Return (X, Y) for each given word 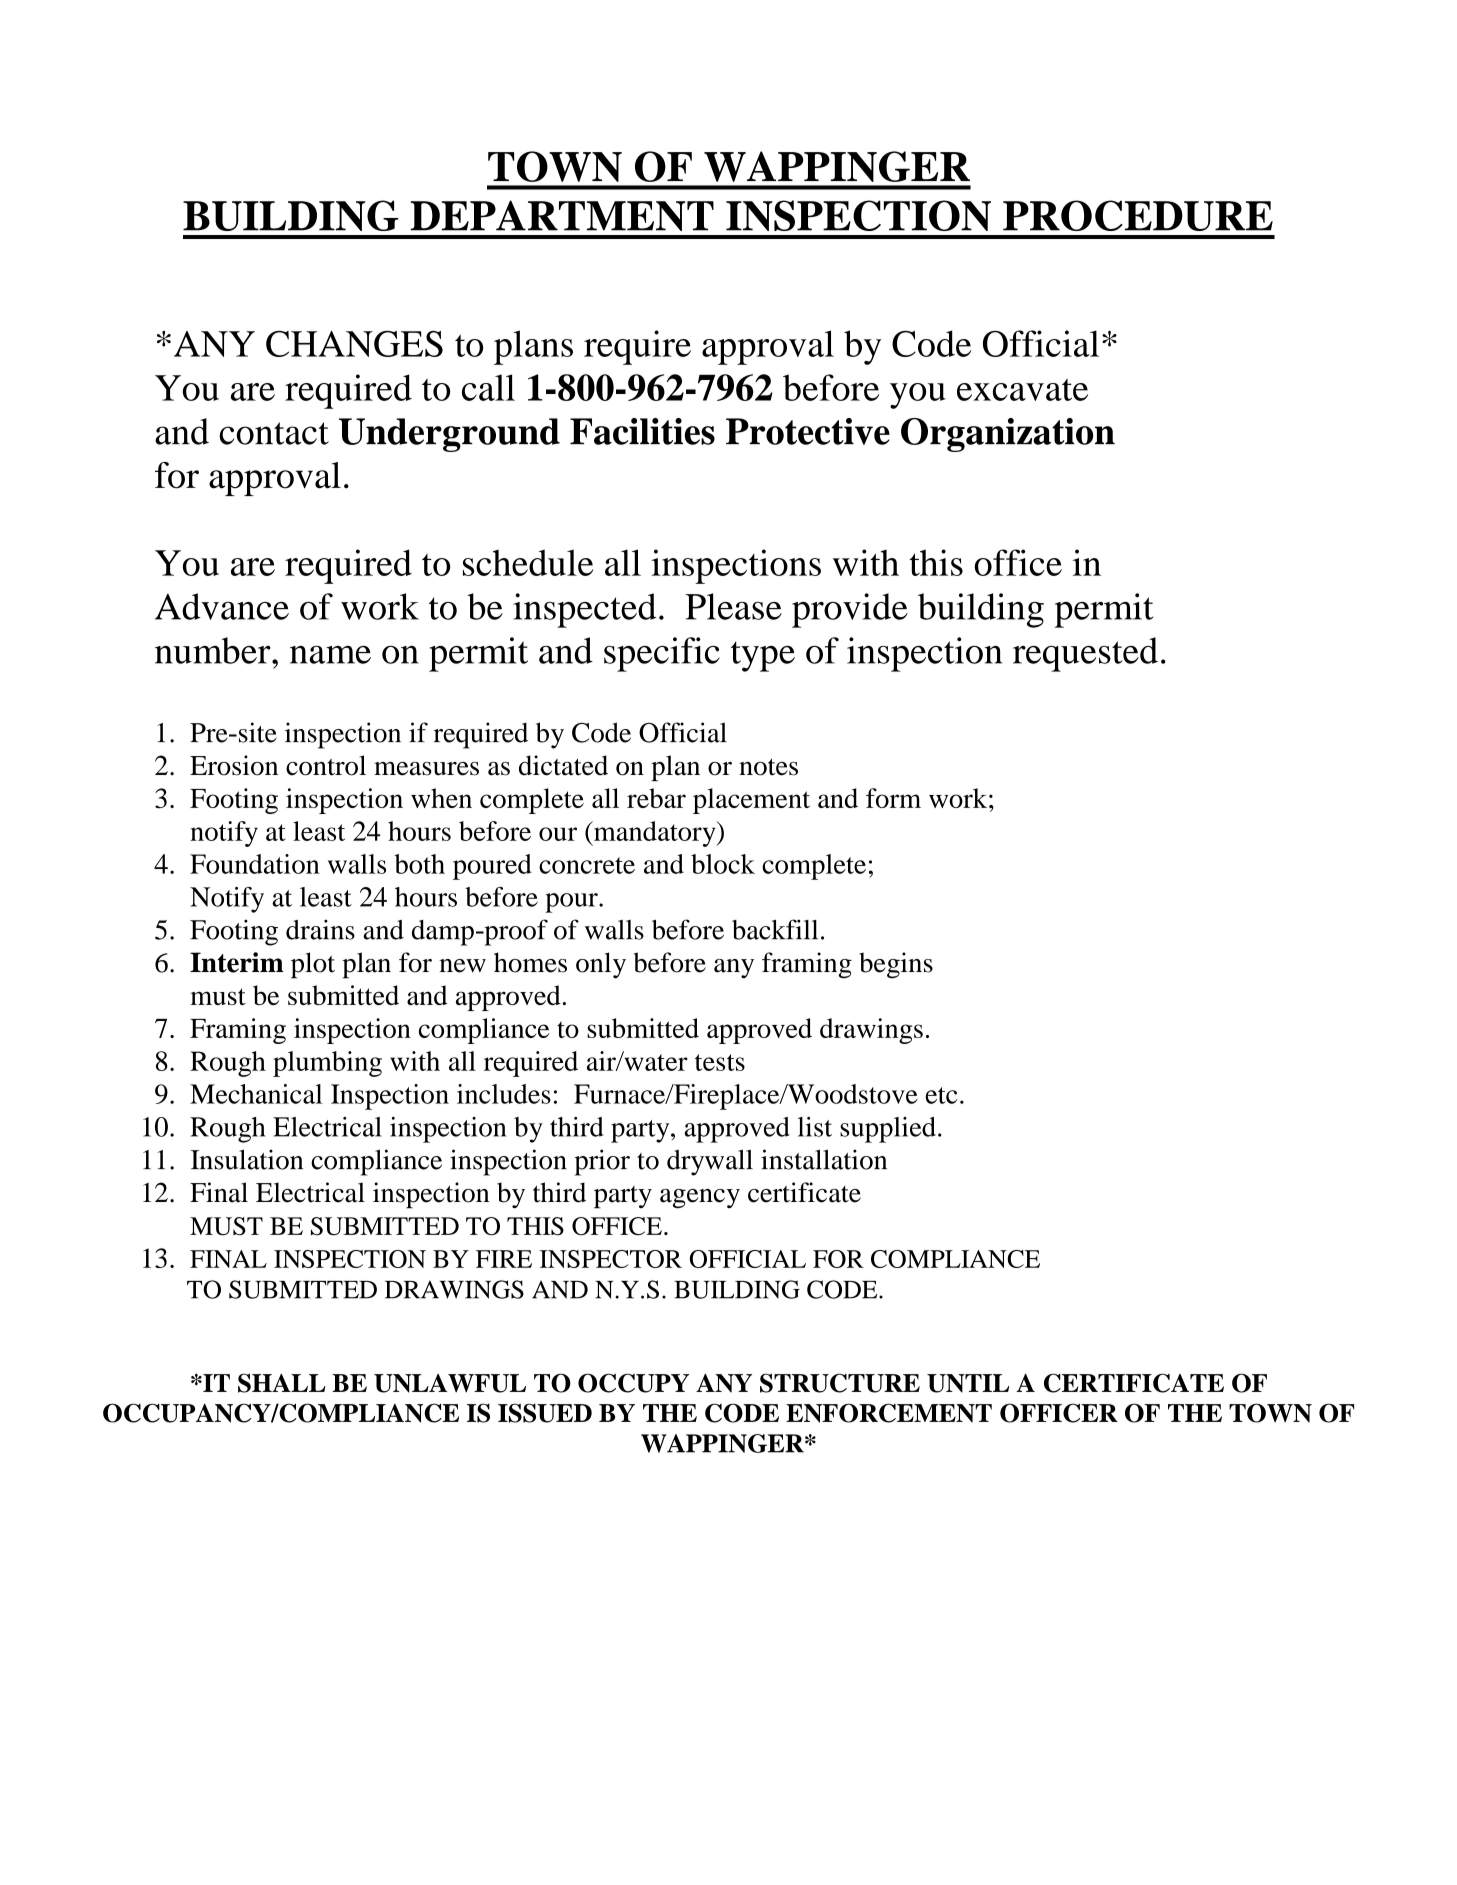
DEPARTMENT (562, 215)
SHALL (282, 1383)
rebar (656, 798)
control (326, 765)
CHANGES (354, 344)
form (893, 798)
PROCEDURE (1138, 215)
